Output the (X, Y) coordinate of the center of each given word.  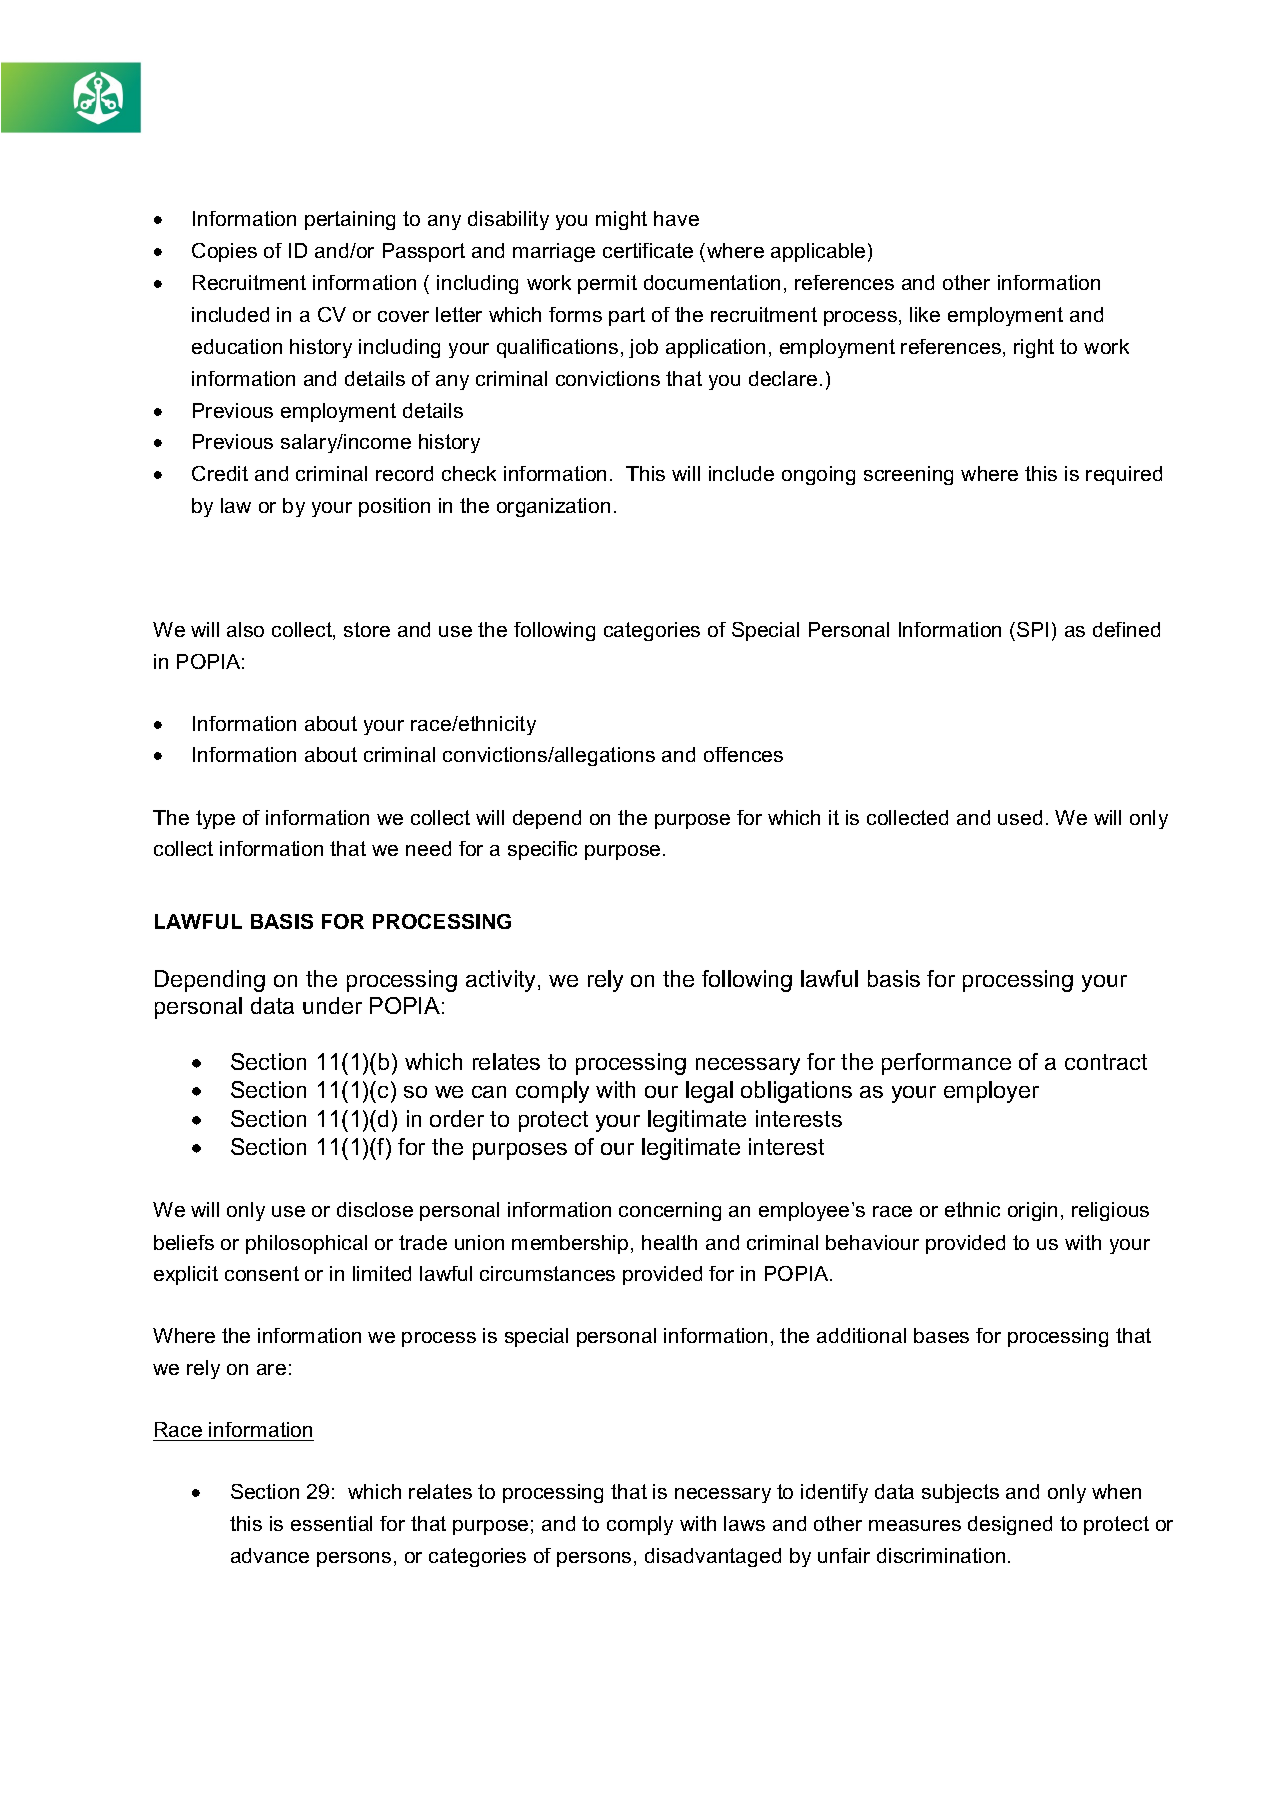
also (245, 629)
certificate (648, 250)
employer (991, 1092)
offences (743, 754)
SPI (1032, 629)
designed (1010, 1525)
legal (709, 1092)
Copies (224, 252)
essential (331, 1523)
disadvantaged (713, 1557)
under (332, 1005)
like (925, 314)
